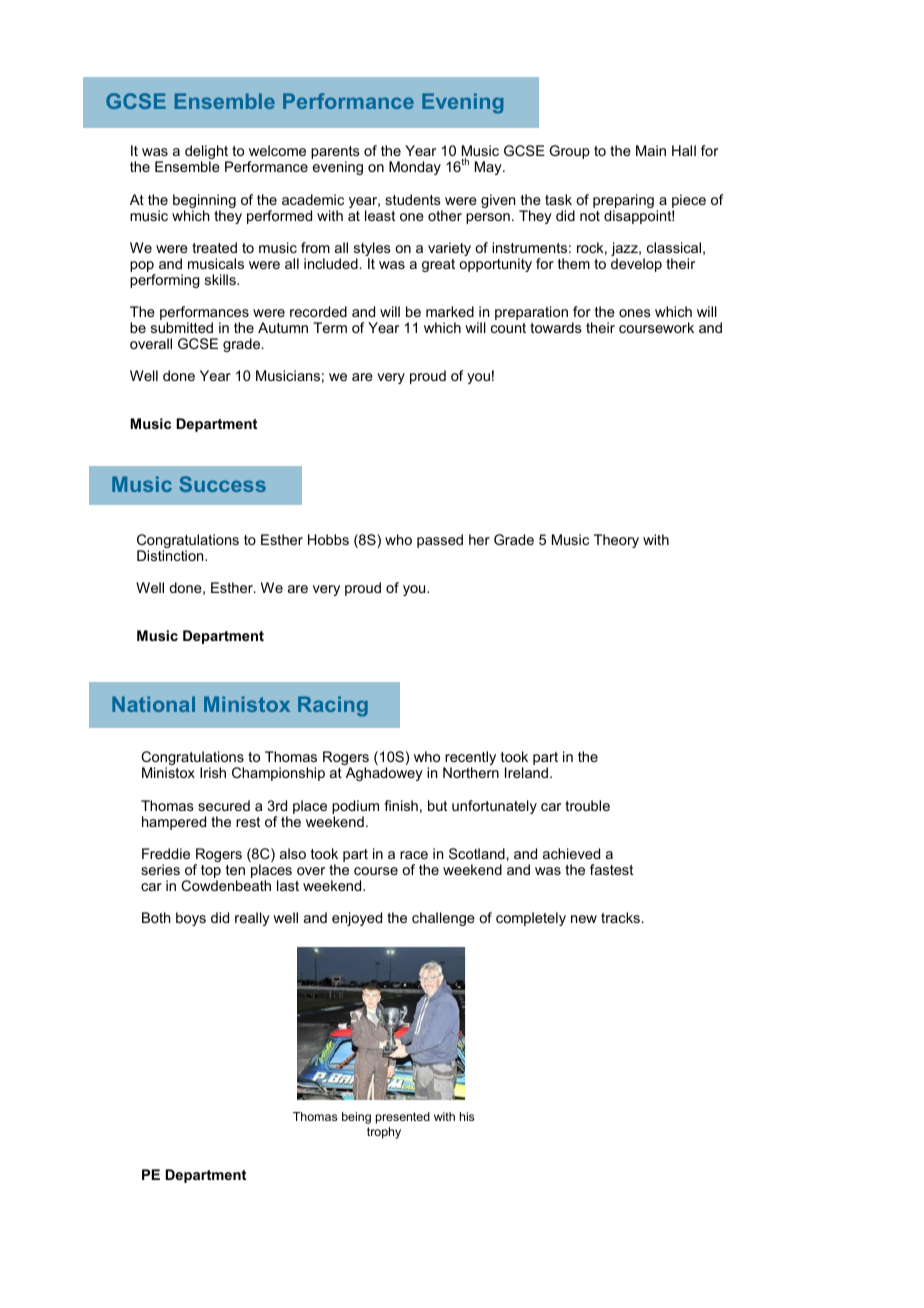 This screenshot has height=1308, width=924. What do you see at coordinates (222, 484) in the screenshot?
I see `Success` at bounding box center [222, 484].
